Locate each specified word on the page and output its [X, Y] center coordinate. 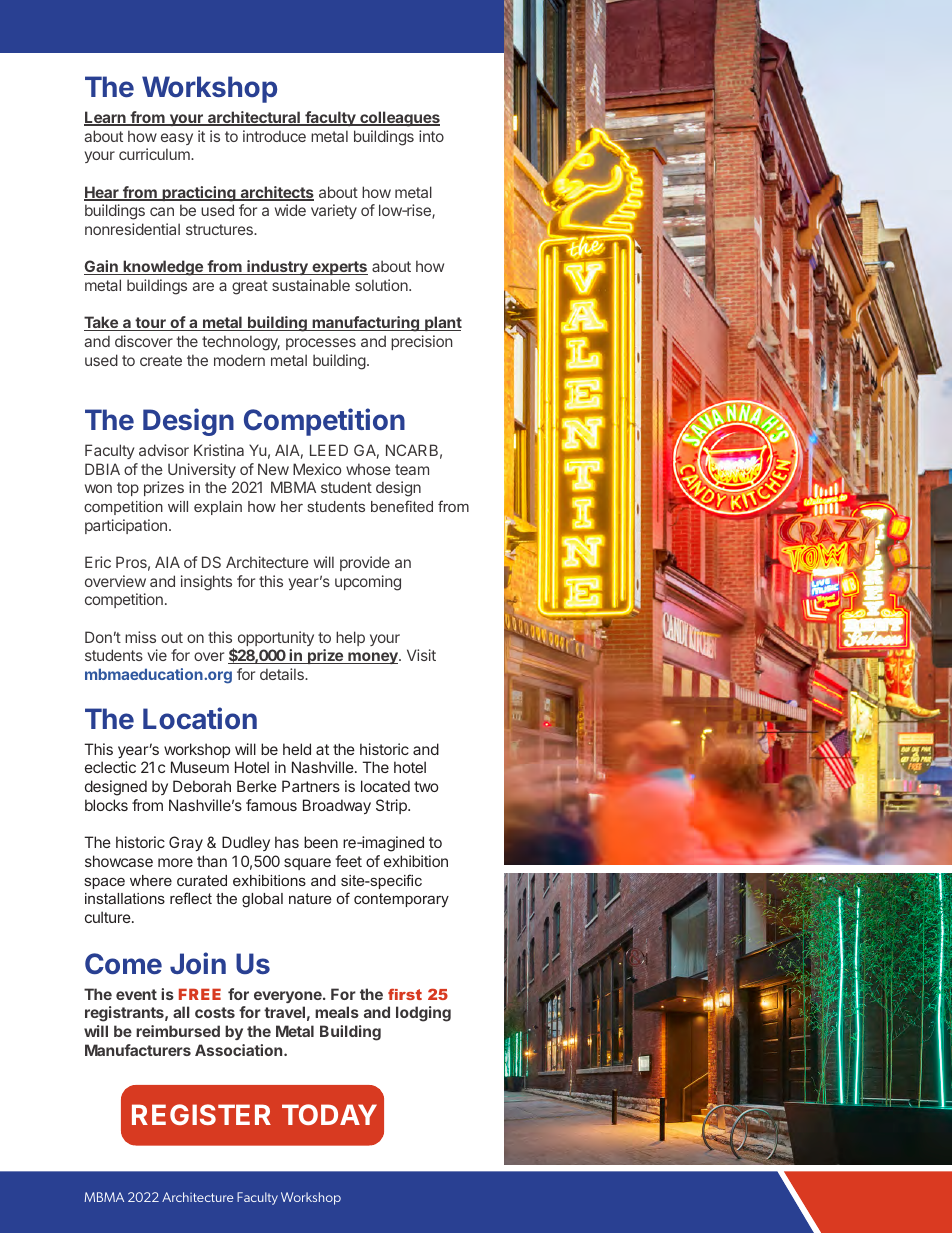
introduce [274, 136]
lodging [423, 1014]
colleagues [399, 119]
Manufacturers [138, 1050]
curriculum [155, 154]
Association [240, 1050]
